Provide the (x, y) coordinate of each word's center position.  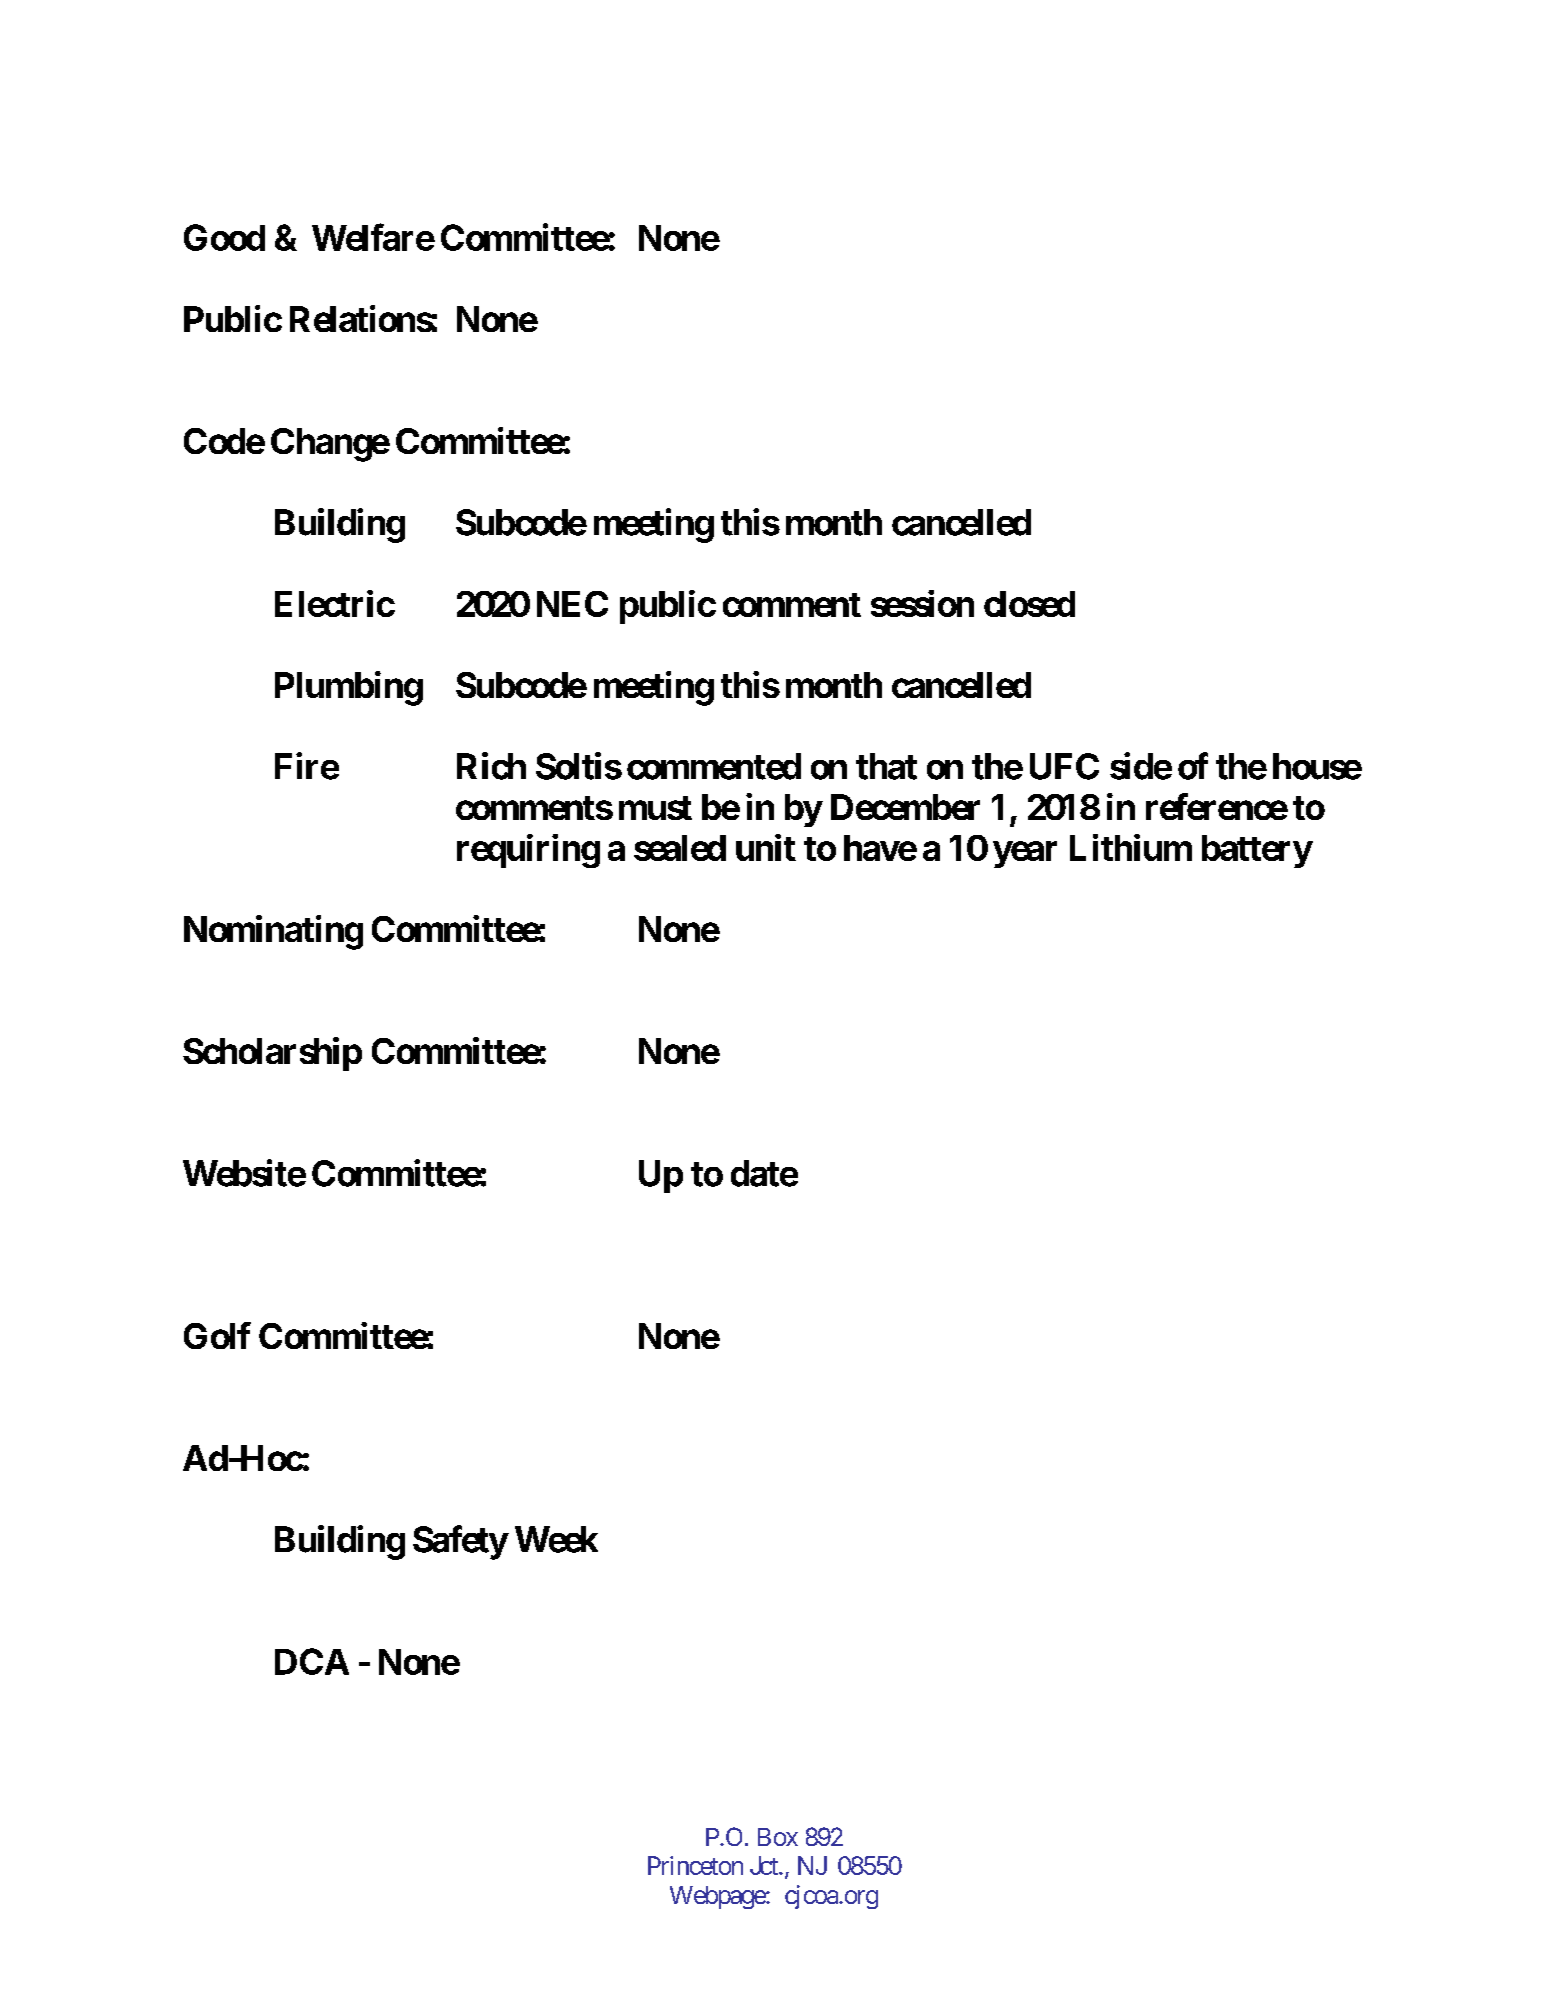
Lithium (1131, 847)
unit (766, 847)
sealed (680, 848)
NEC (572, 604)
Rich (491, 766)
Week (556, 1539)
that (886, 766)
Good (224, 237)
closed (1029, 604)
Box (778, 1837)
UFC (1064, 766)
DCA (312, 1661)
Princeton (695, 1865)
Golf (217, 1335)
